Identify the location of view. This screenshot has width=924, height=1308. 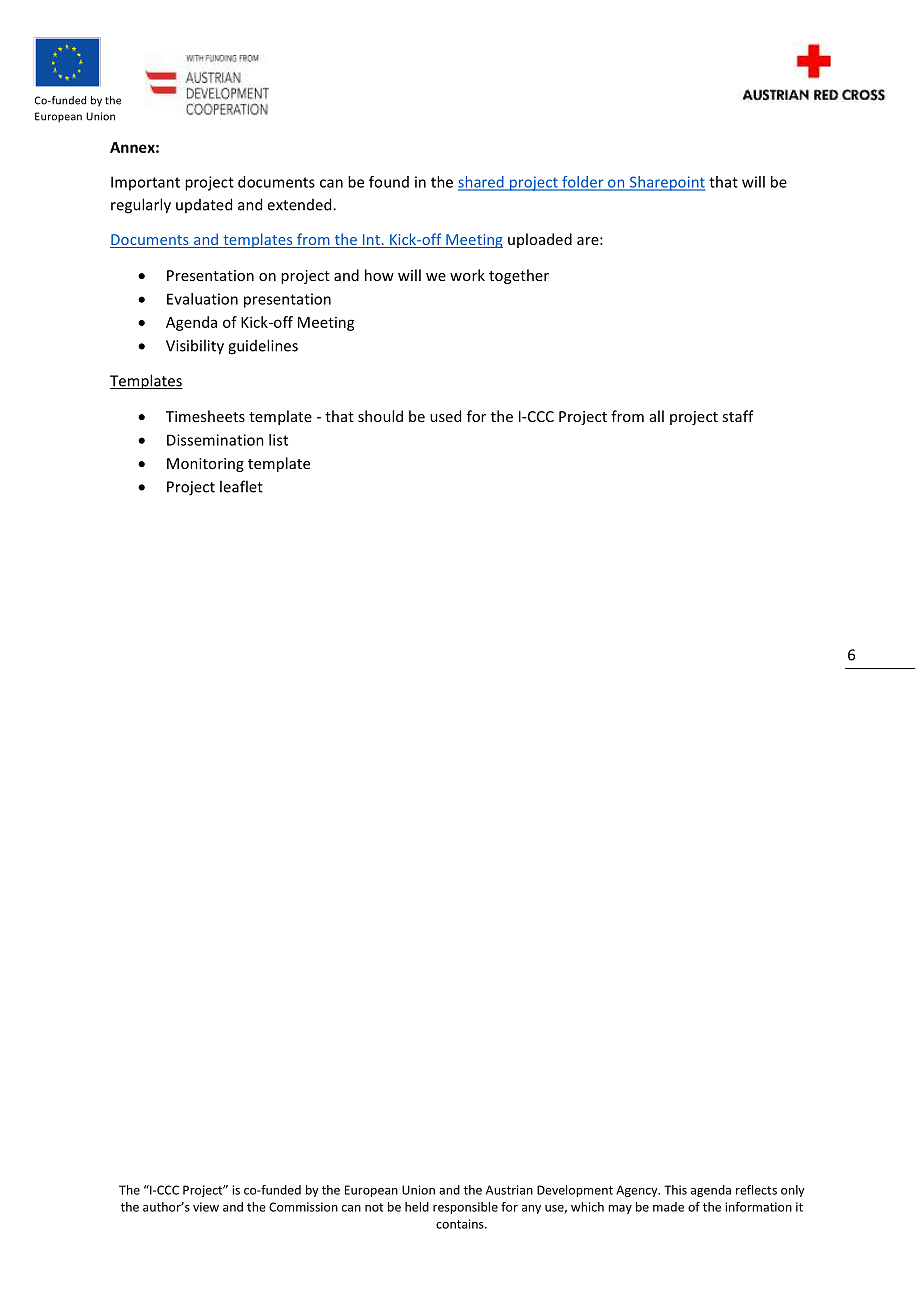
(206, 1207).
